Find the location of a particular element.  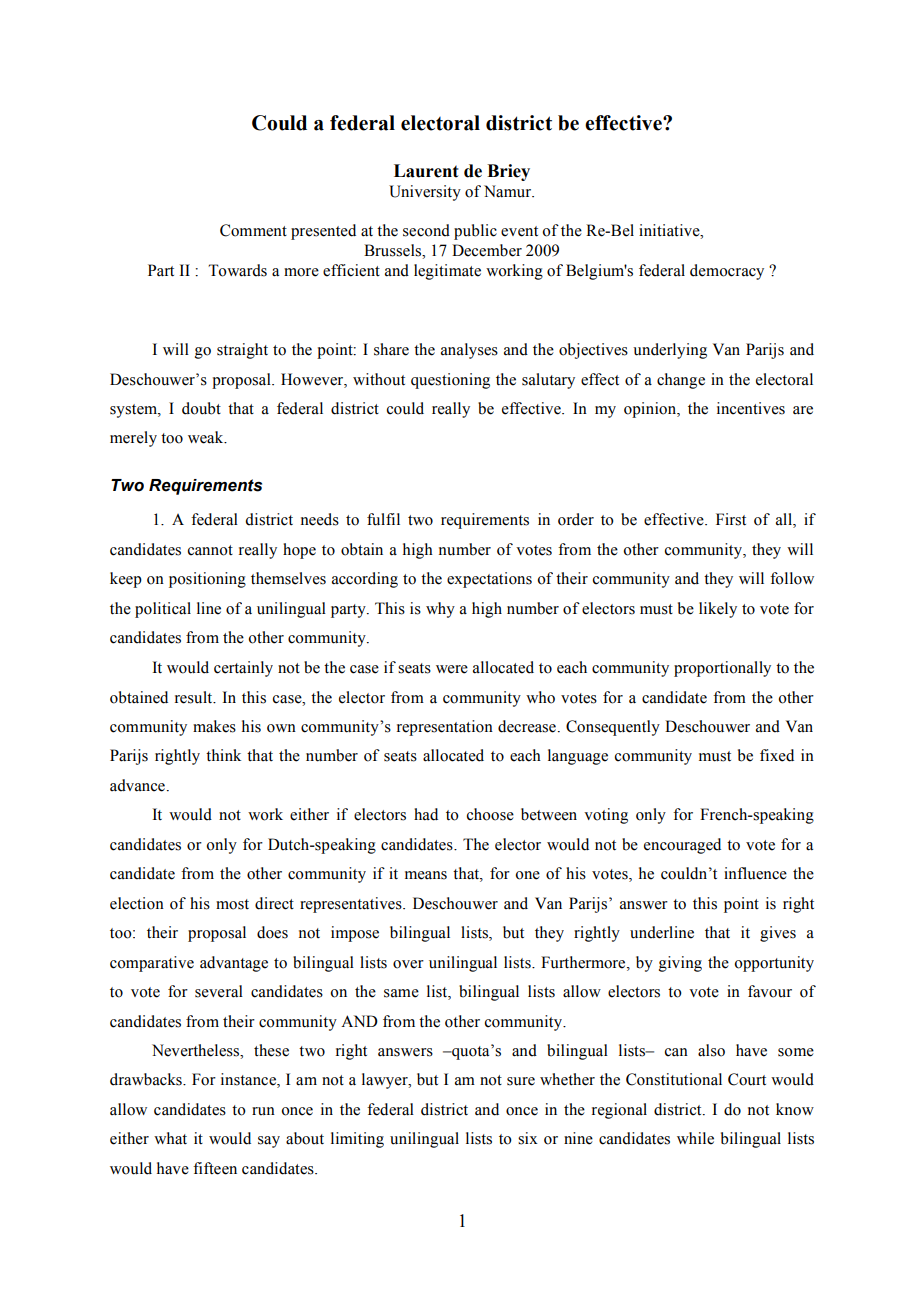

University is located at coordinates (425, 193).
